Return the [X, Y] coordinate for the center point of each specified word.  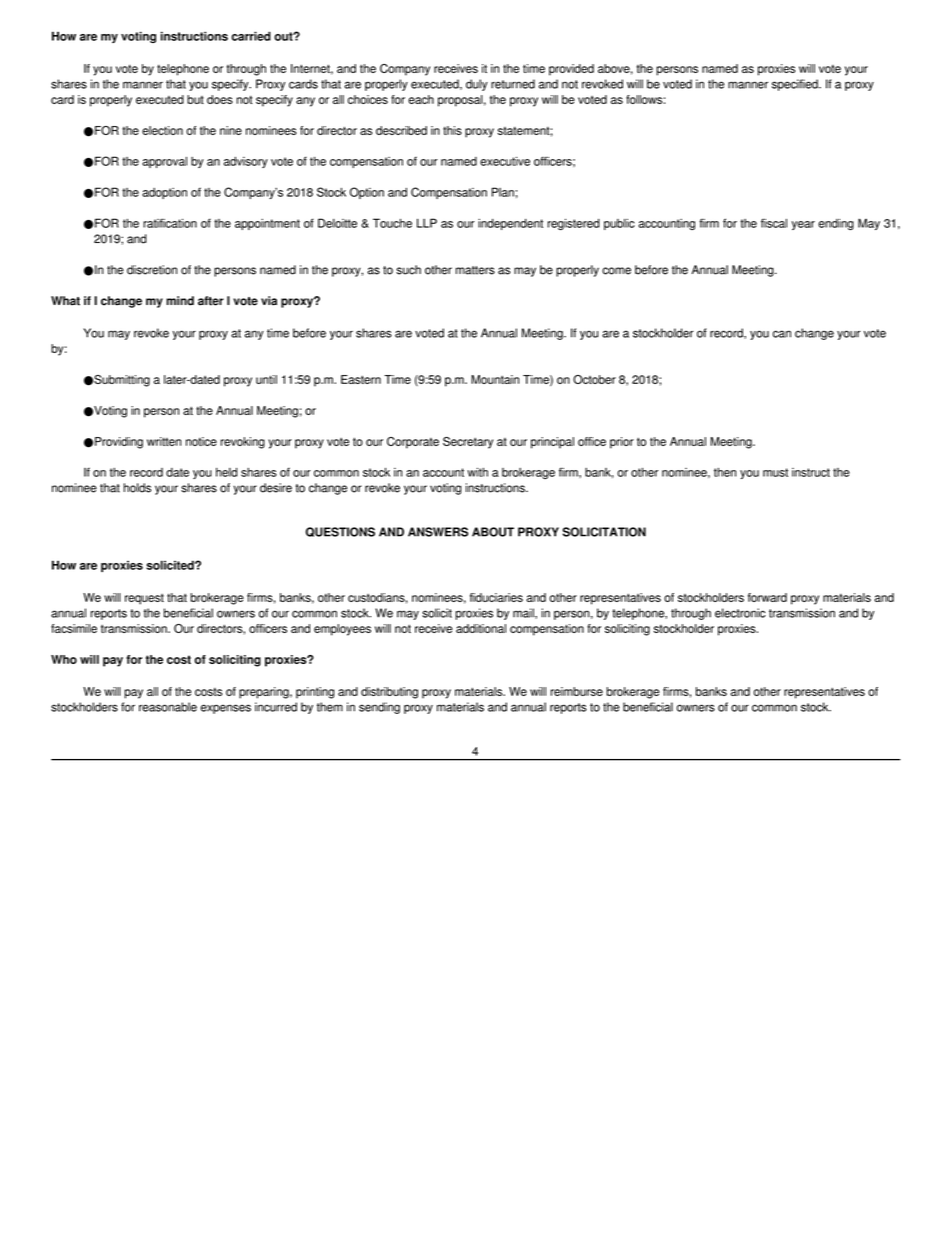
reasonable [168, 707]
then [725, 472]
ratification [170, 223]
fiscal [774, 223]
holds [137, 488]
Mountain [495, 379]
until [266, 379]
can [782, 334]
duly [477, 85]
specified [796, 85]
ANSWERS [438, 532]
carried [251, 36]
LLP [427, 223]
